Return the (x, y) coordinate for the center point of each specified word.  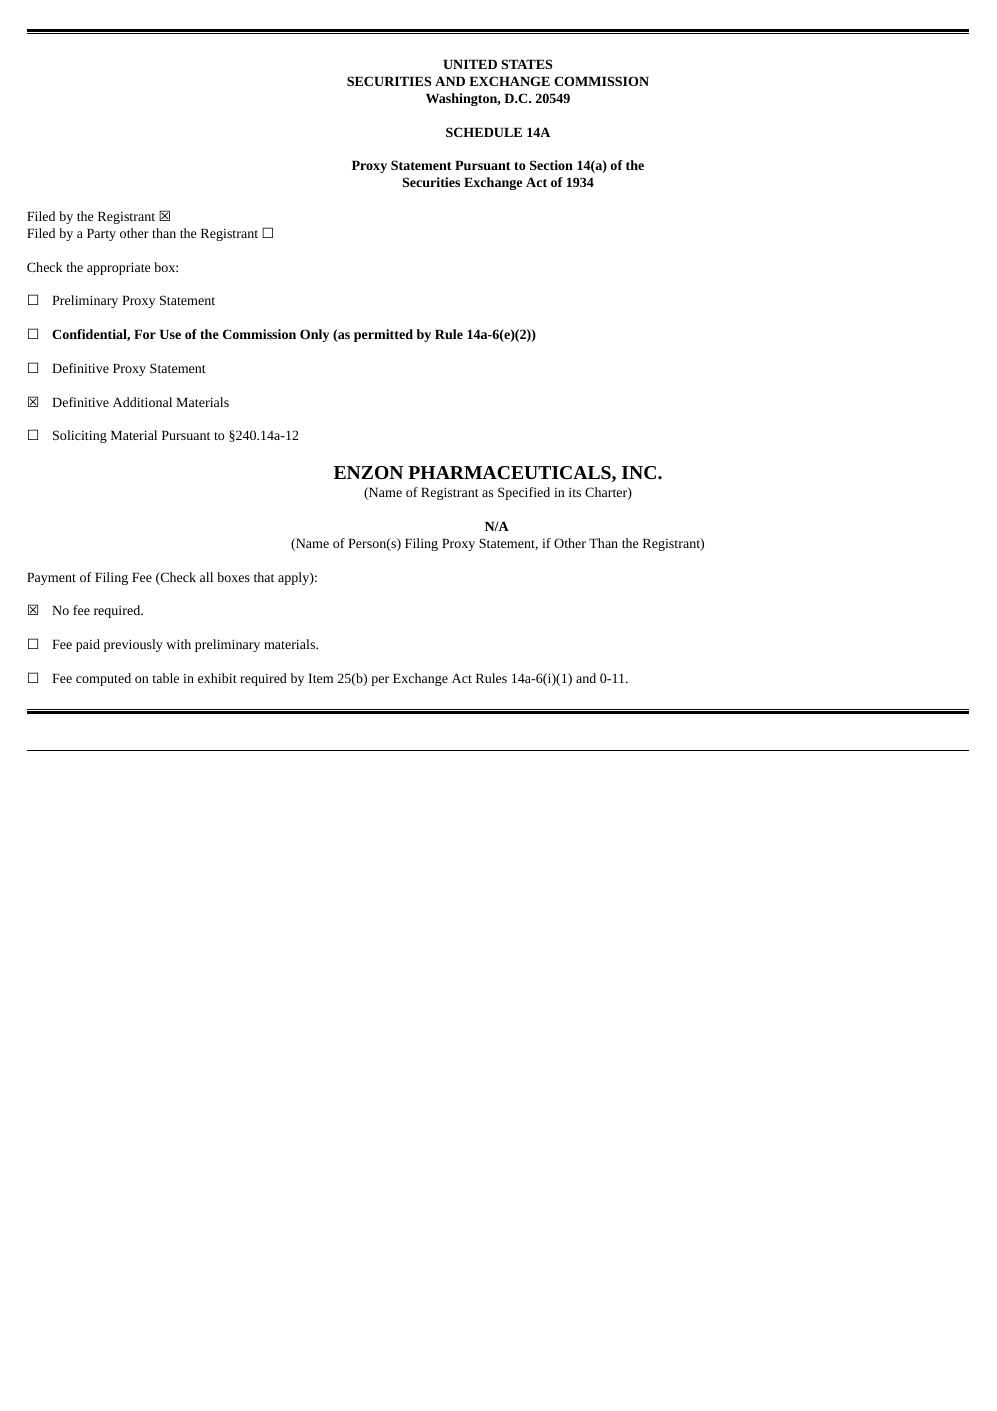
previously (133, 645)
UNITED (470, 64)
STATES (526, 64)
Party (101, 234)
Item (320, 678)
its (575, 492)
